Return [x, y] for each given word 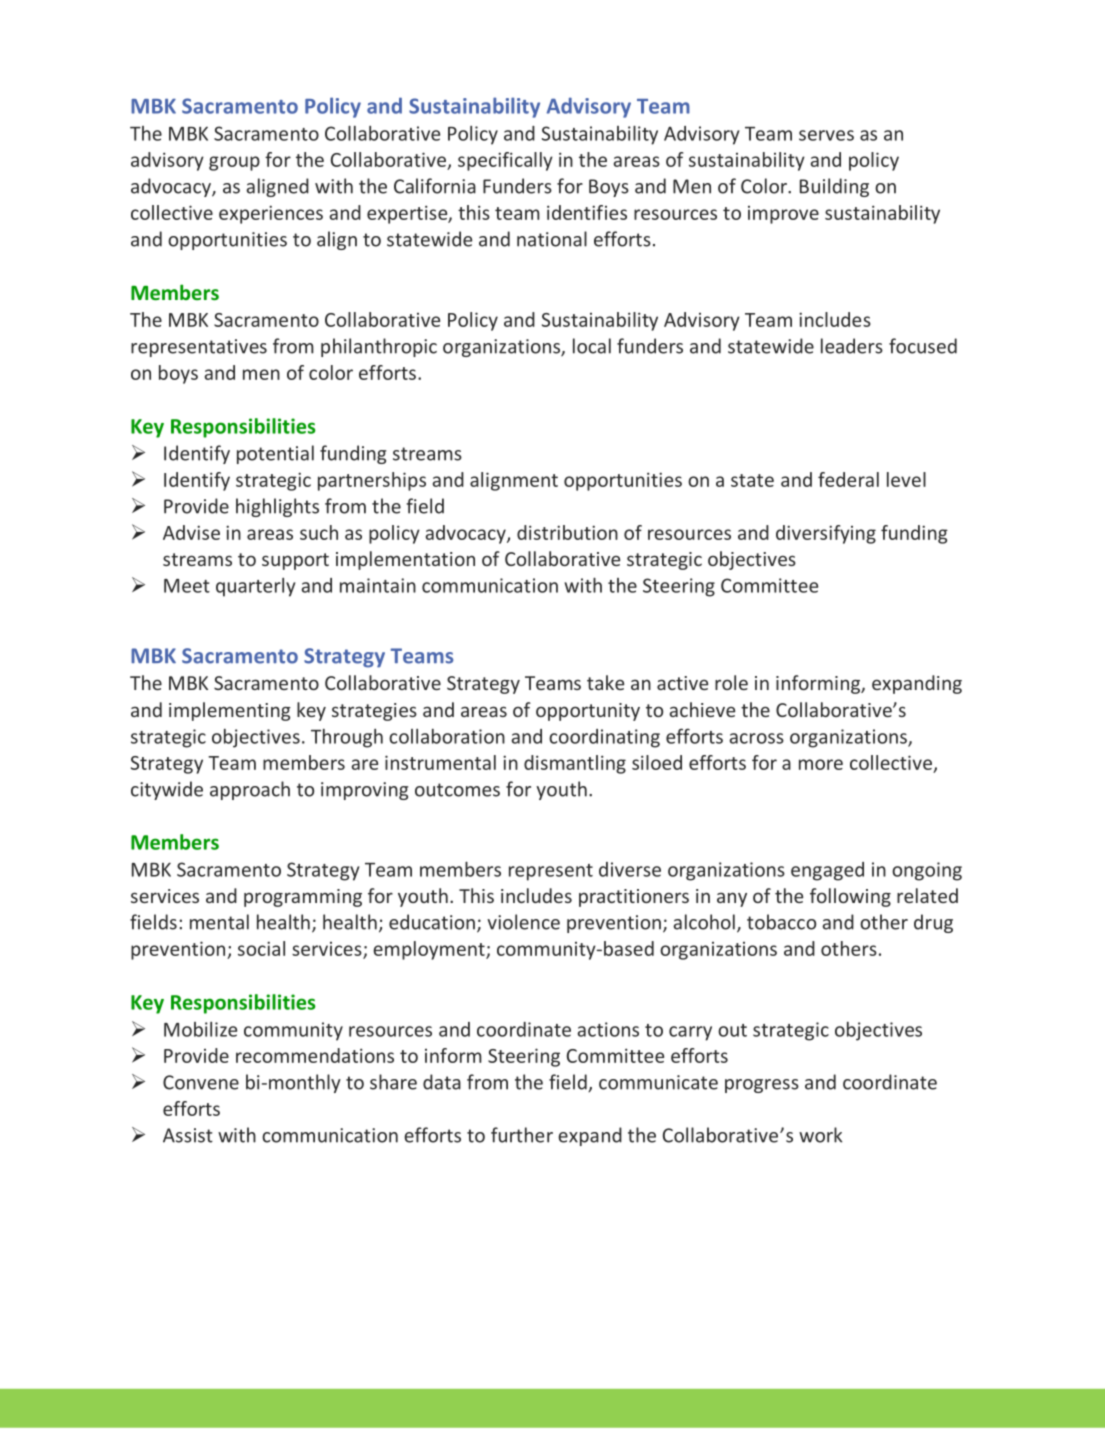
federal [848, 479]
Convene [201, 1082]
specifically [505, 161]
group [234, 163]
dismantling [575, 764]
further [522, 1135]
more [821, 764]
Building [834, 187]
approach [250, 790]
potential [275, 454]
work [820, 1135]
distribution [567, 532]
